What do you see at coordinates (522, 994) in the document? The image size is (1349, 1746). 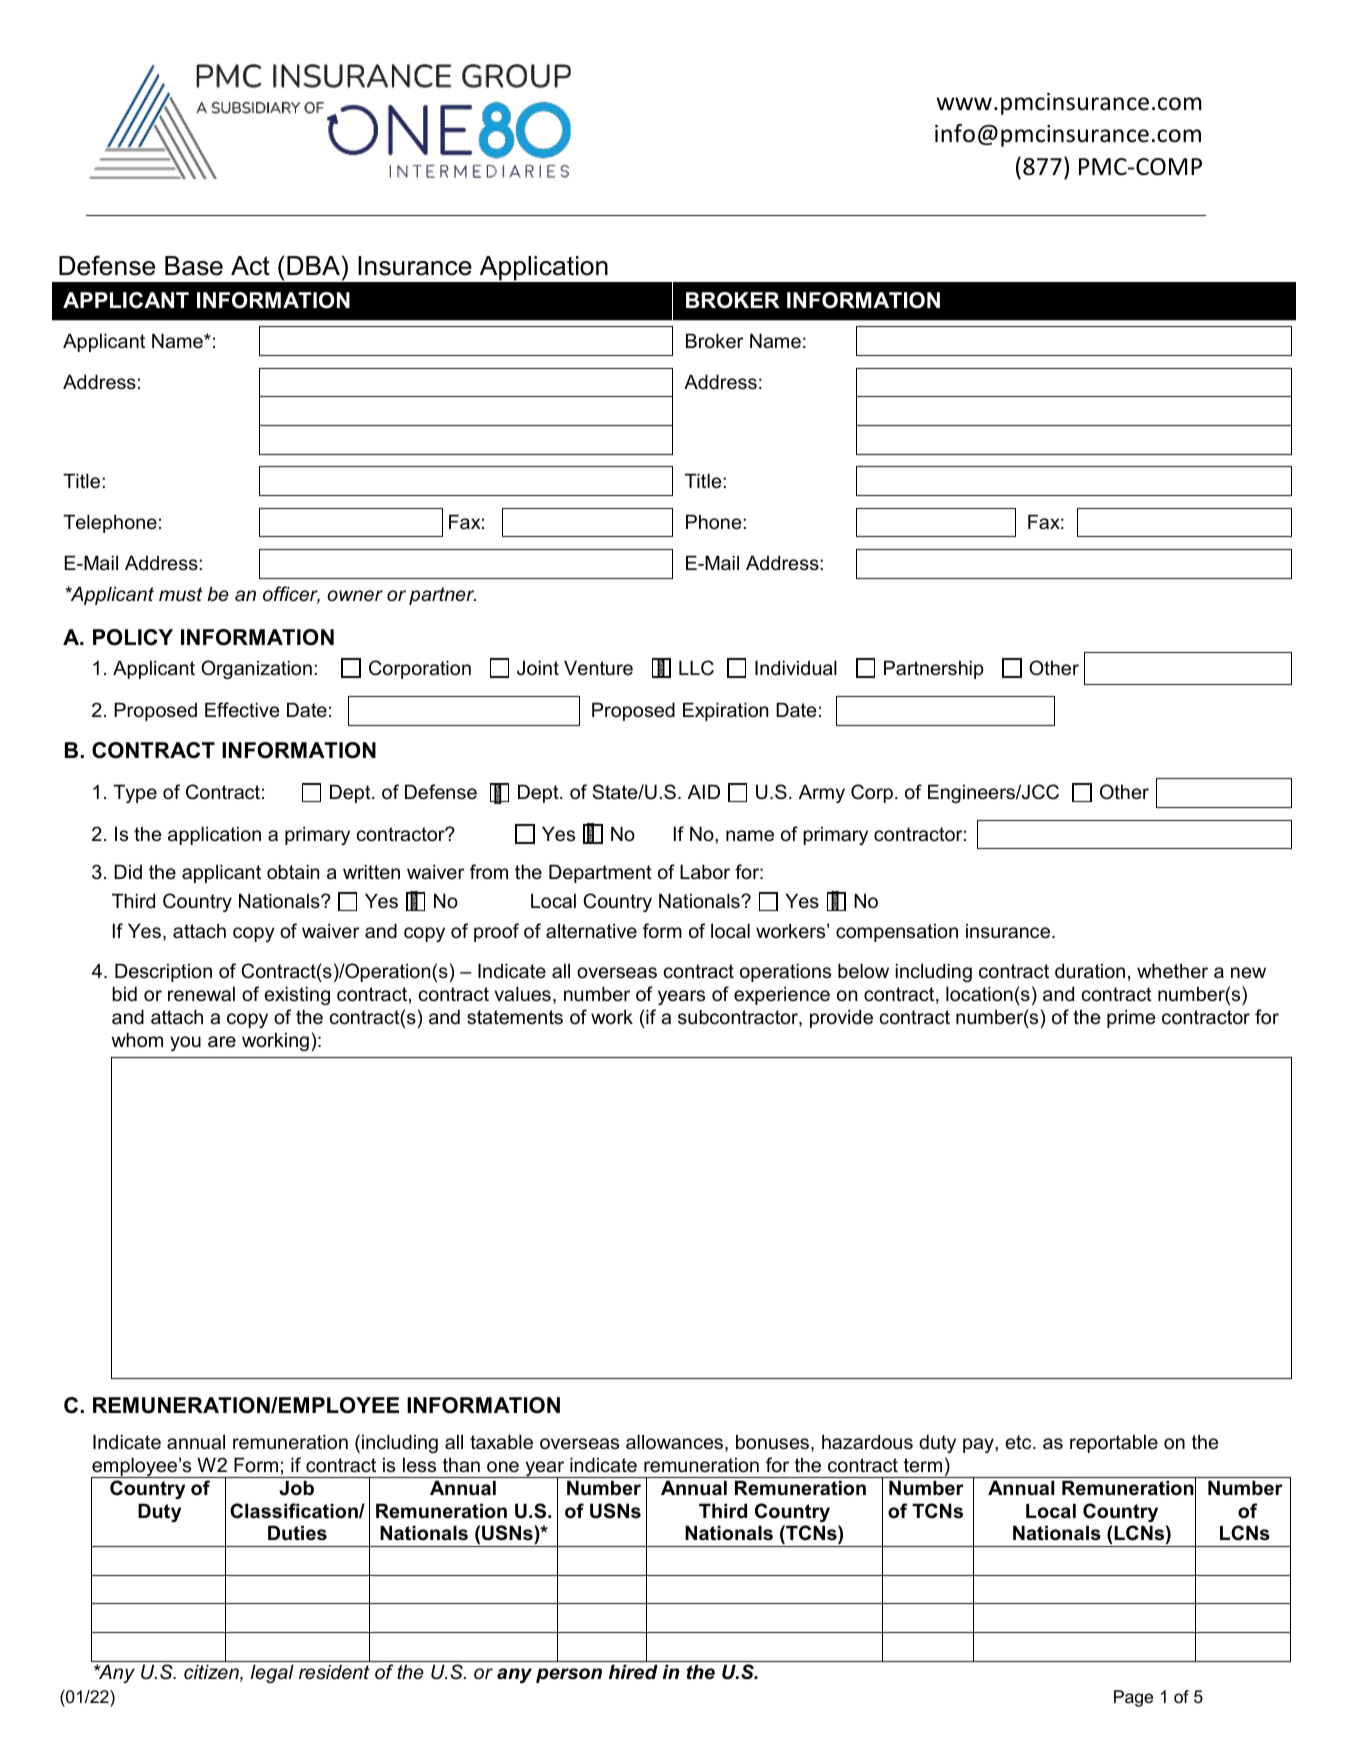 I see `values` at bounding box center [522, 994].
